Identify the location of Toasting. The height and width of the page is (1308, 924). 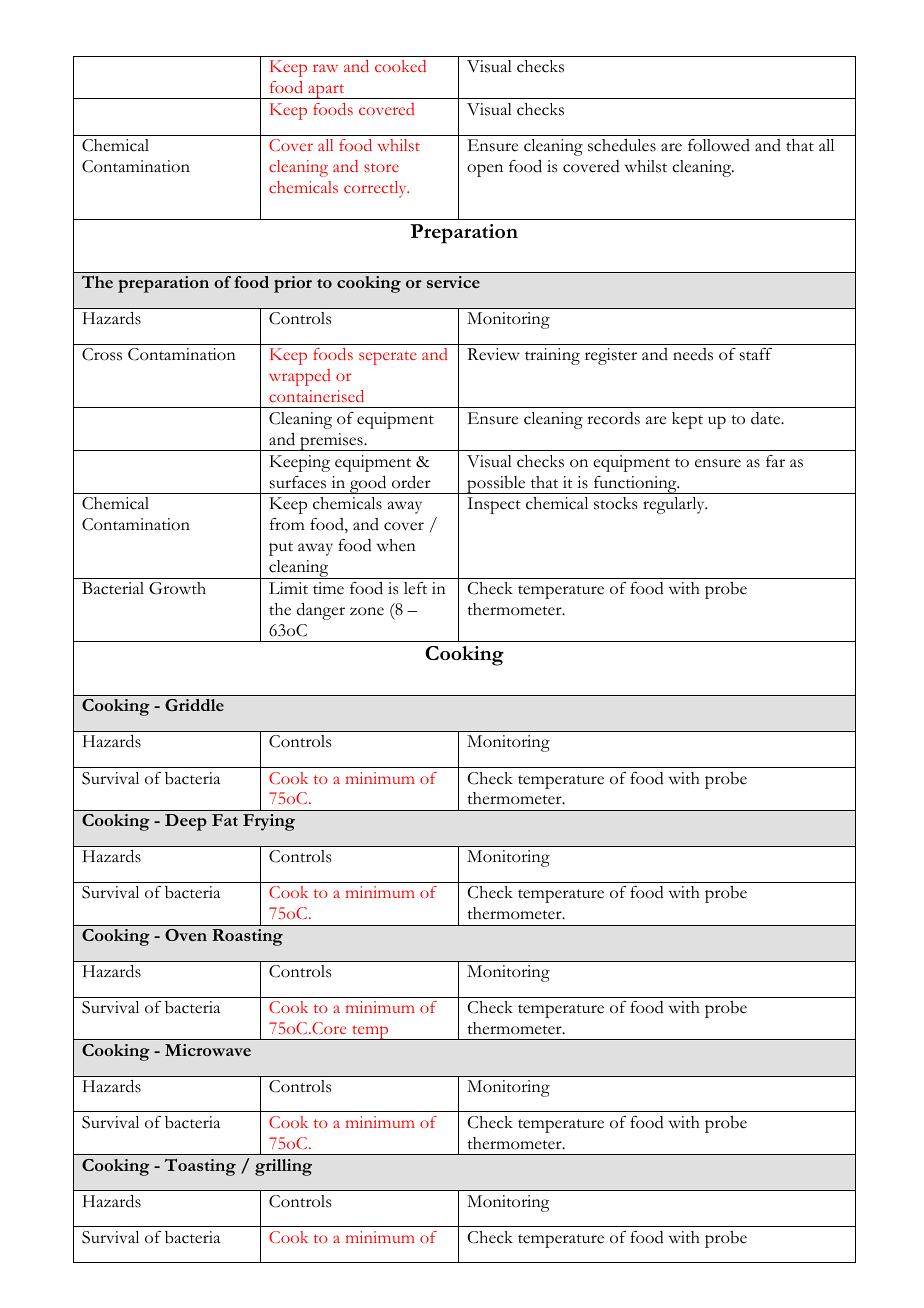
(200, 1167).
